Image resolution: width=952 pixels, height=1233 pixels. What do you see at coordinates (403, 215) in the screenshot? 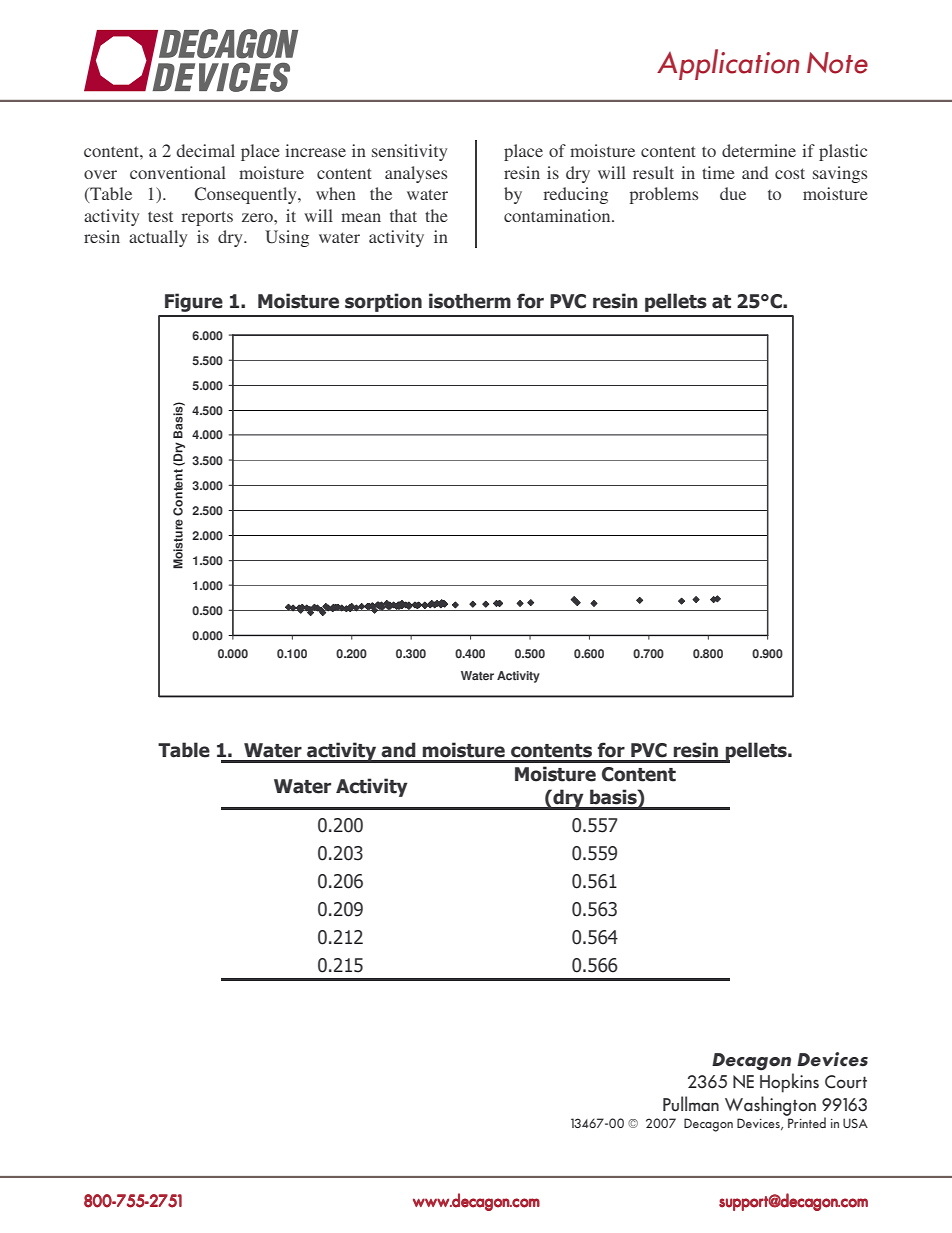
I see `that` at bounding box center [403, 215].
